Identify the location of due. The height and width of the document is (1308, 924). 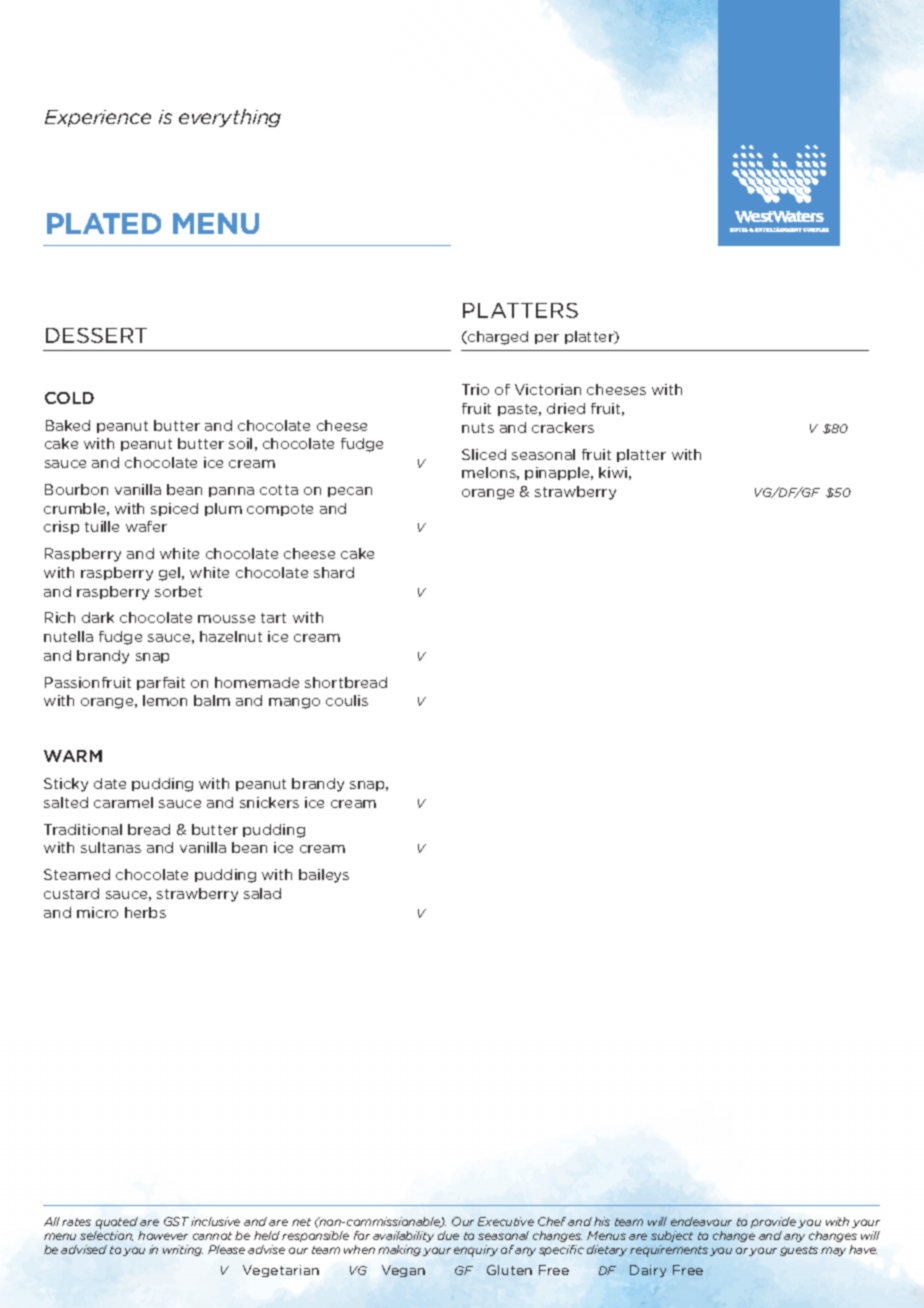
(448, 1235).
